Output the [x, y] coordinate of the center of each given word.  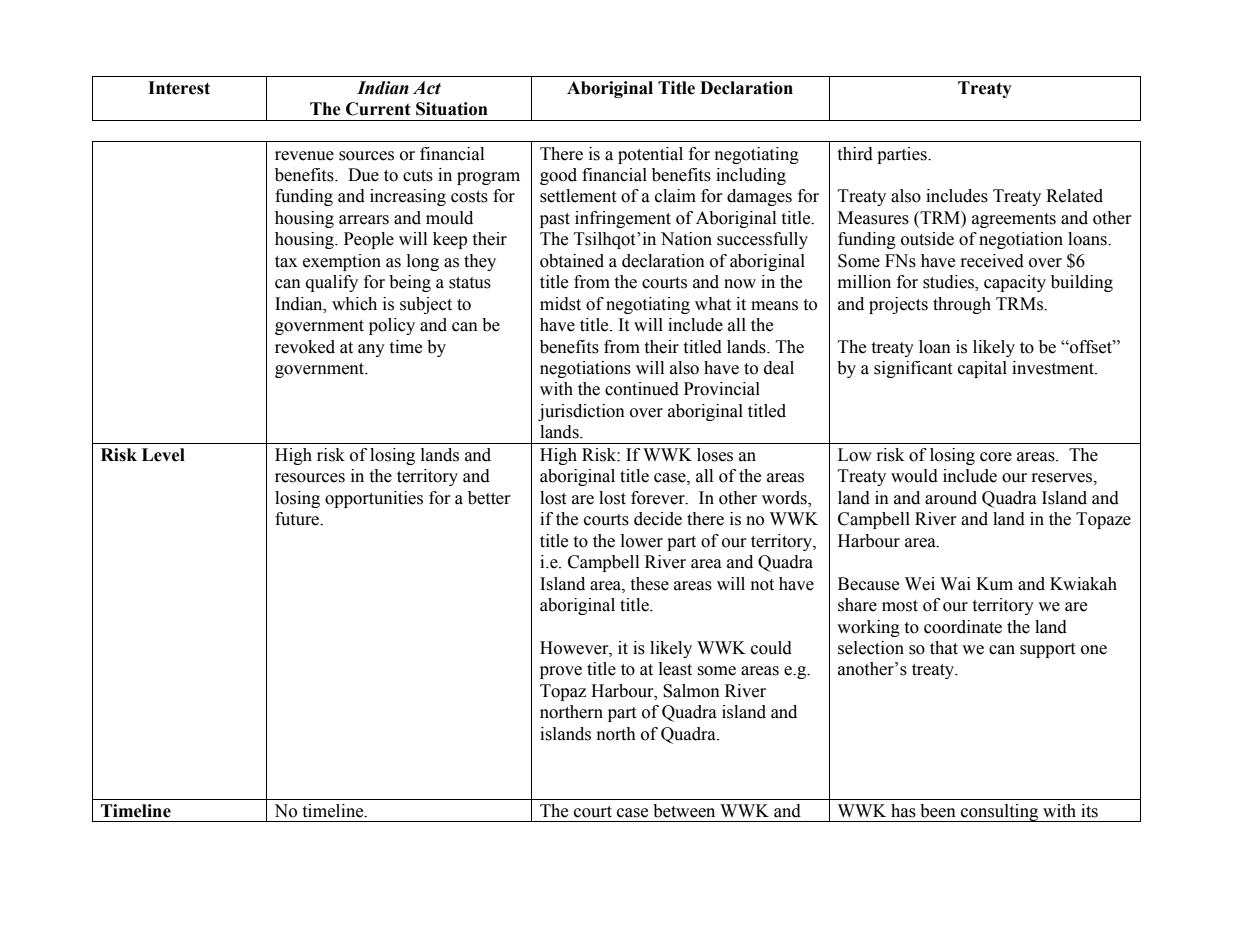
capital [982, 369]
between [684, 811]
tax [286, 262]
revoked [305, 347]
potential [650, 155]
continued [642, 389]
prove [561, 672]
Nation [686, 239]
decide [658, 519]
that [944, 648]
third [855, 154]
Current [378, 109]
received [992, 261]
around [951, 498]
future [298, 519]
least [675, 669]
